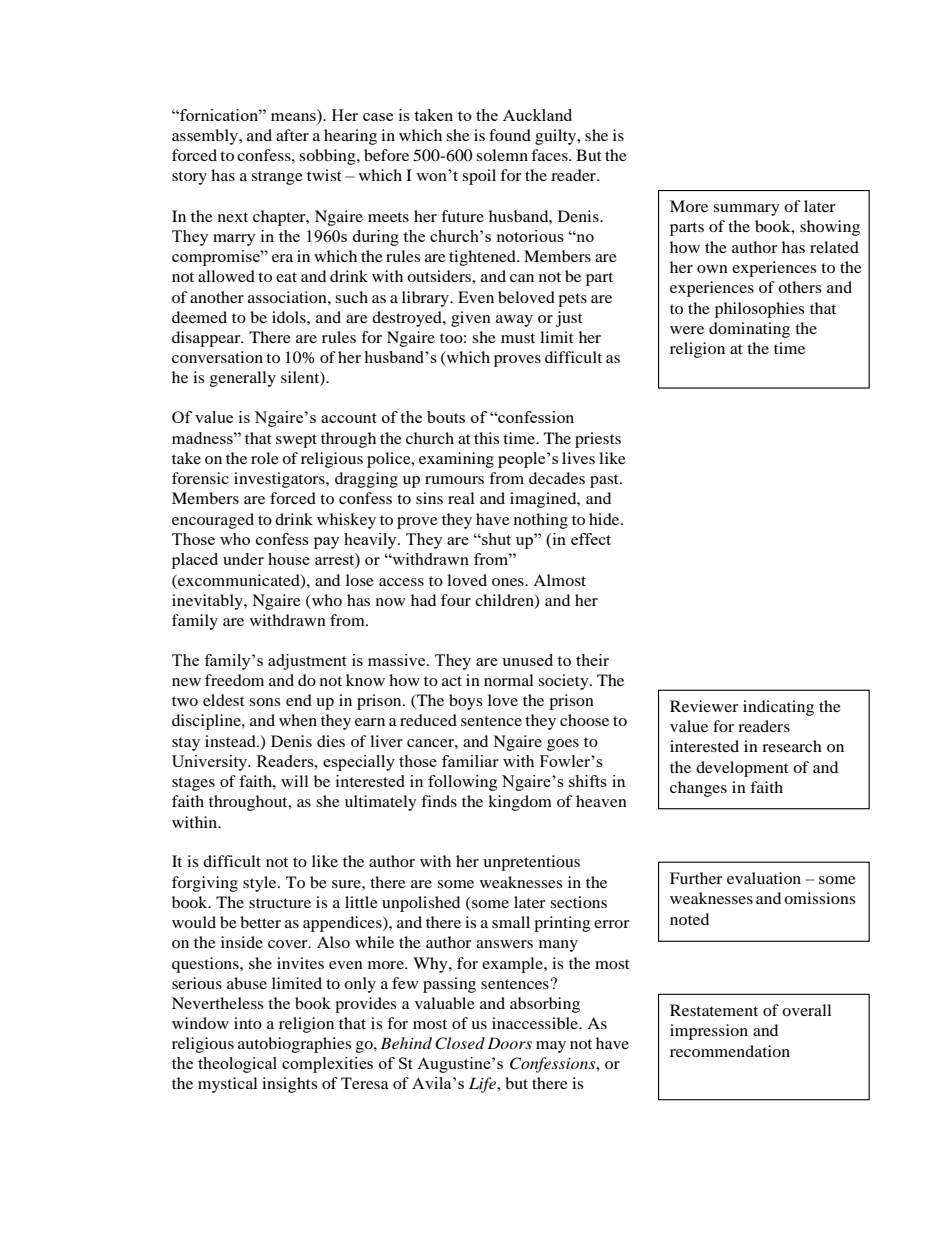  Describe the element at coordinates (730, 1051) in the document. I see `recommendation` at that location.
